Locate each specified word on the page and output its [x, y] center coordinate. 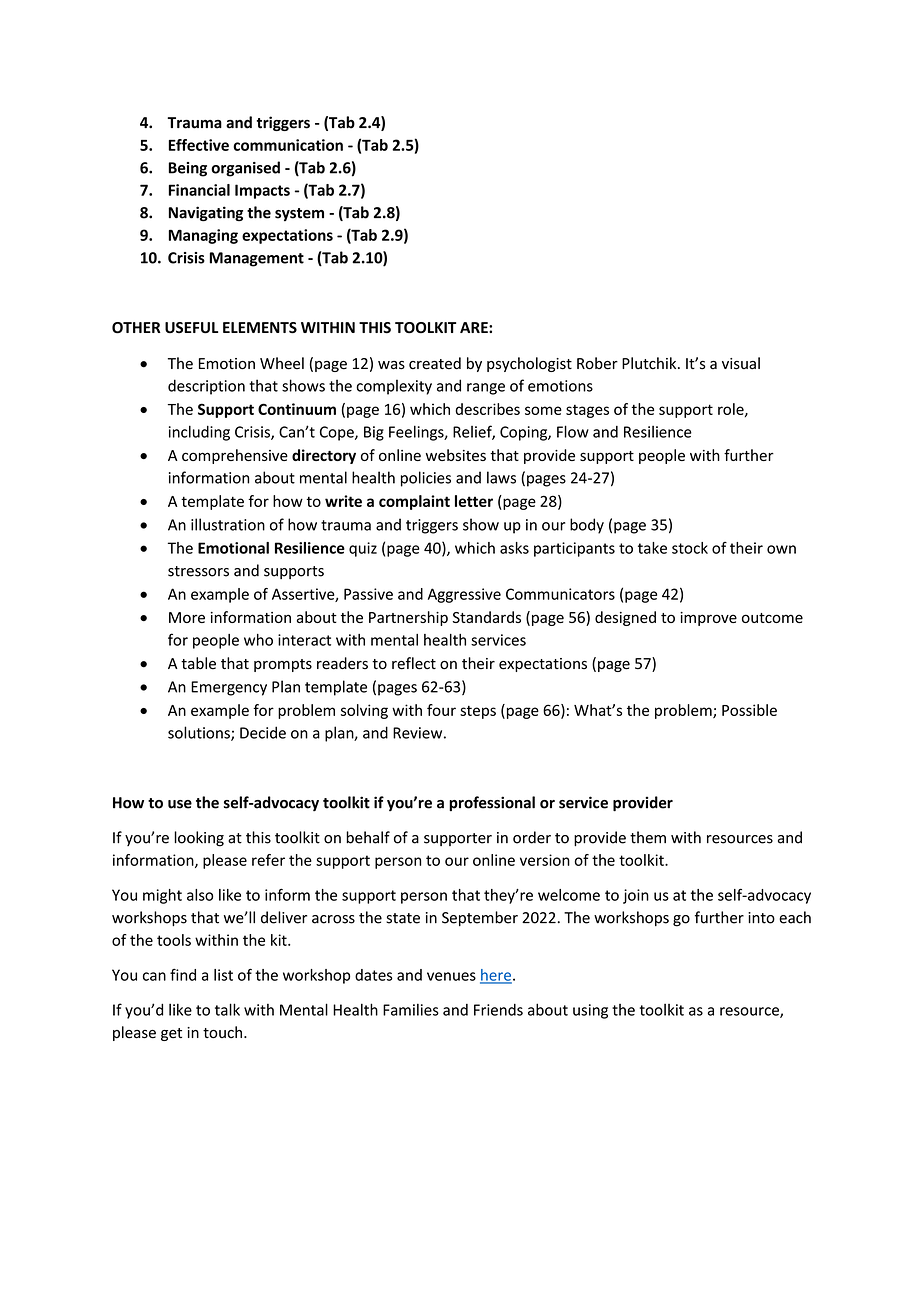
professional [492, 803]
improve [708, 619]
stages [587, 411]
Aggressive [464, 595]
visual [741, 363]
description [206, 387]
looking [199, 839]
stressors [198, 571]
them [648, 837]
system [299, 214]
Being [188, 169]
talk [227, 1009]
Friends [498, 1010]
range [486, 389]
